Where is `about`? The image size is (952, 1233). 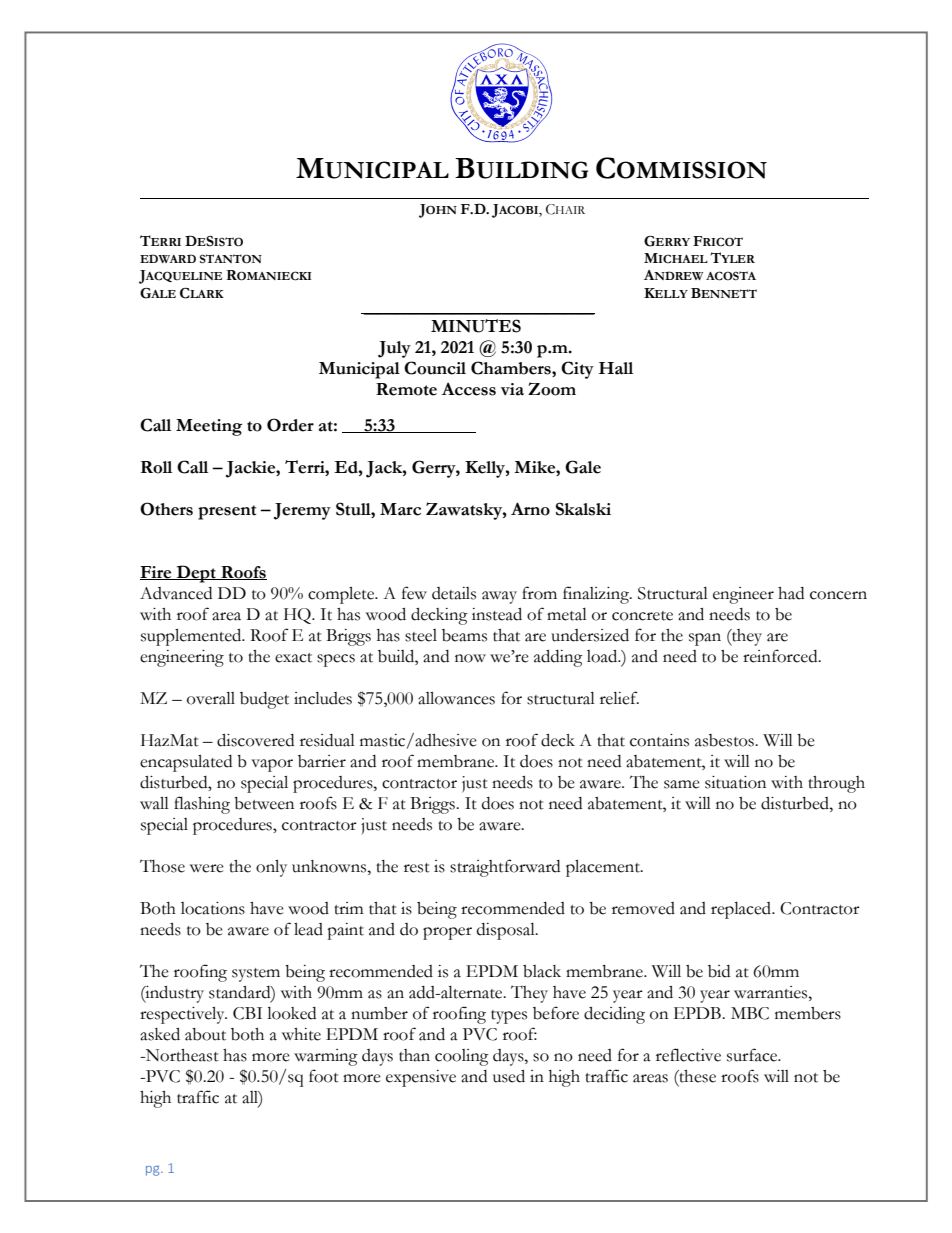 about is located at coordinates (205, 1034).
